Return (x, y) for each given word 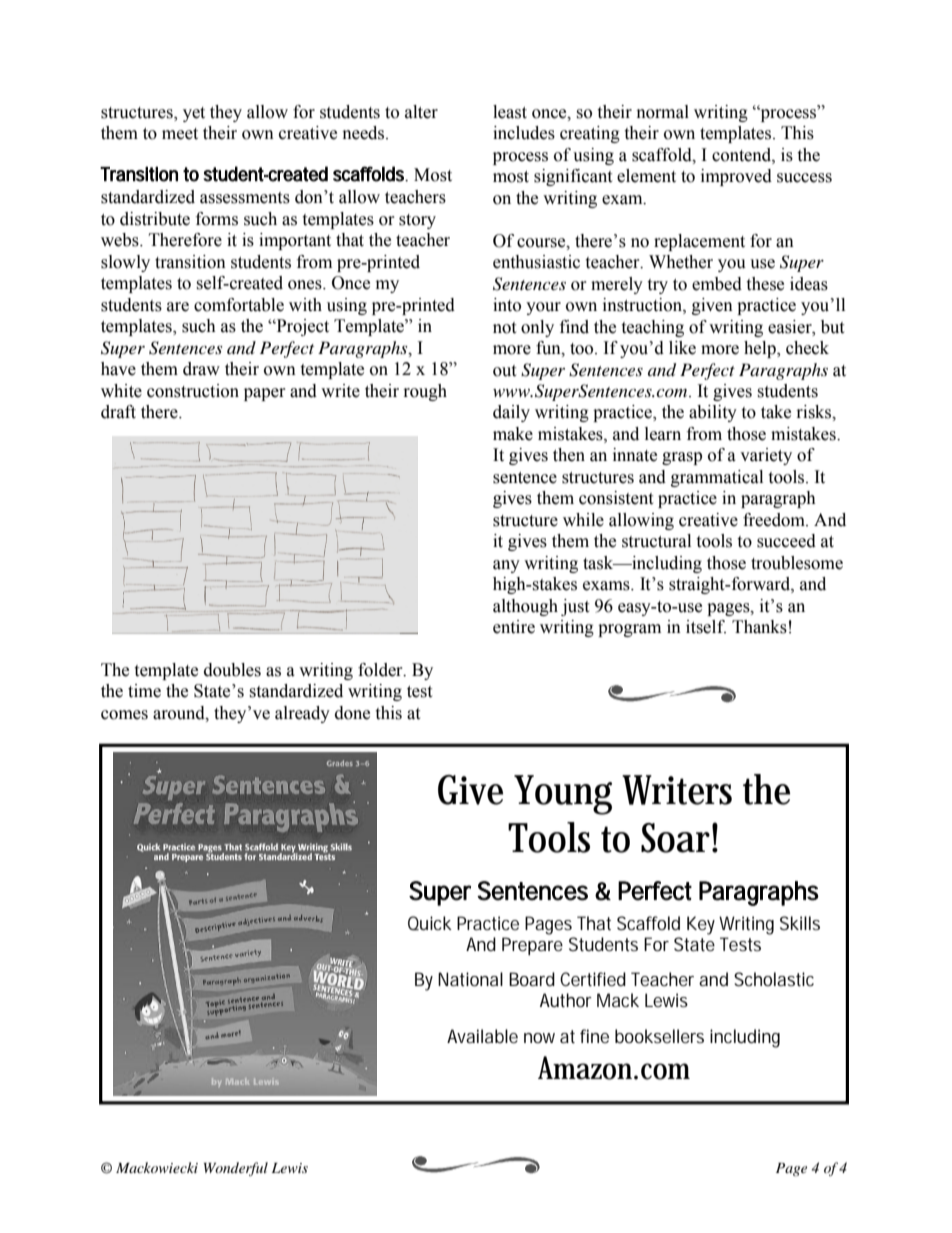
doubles (232, 670)
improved (736, 177)
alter (421, 112)
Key (701, 925)
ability (713, 413)
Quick (430, 923)
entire (514, 627)
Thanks (759, 627)
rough (425, 392)
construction (193, 391)
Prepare (532, 946)
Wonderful (236, 1169)
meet (180, 134)
